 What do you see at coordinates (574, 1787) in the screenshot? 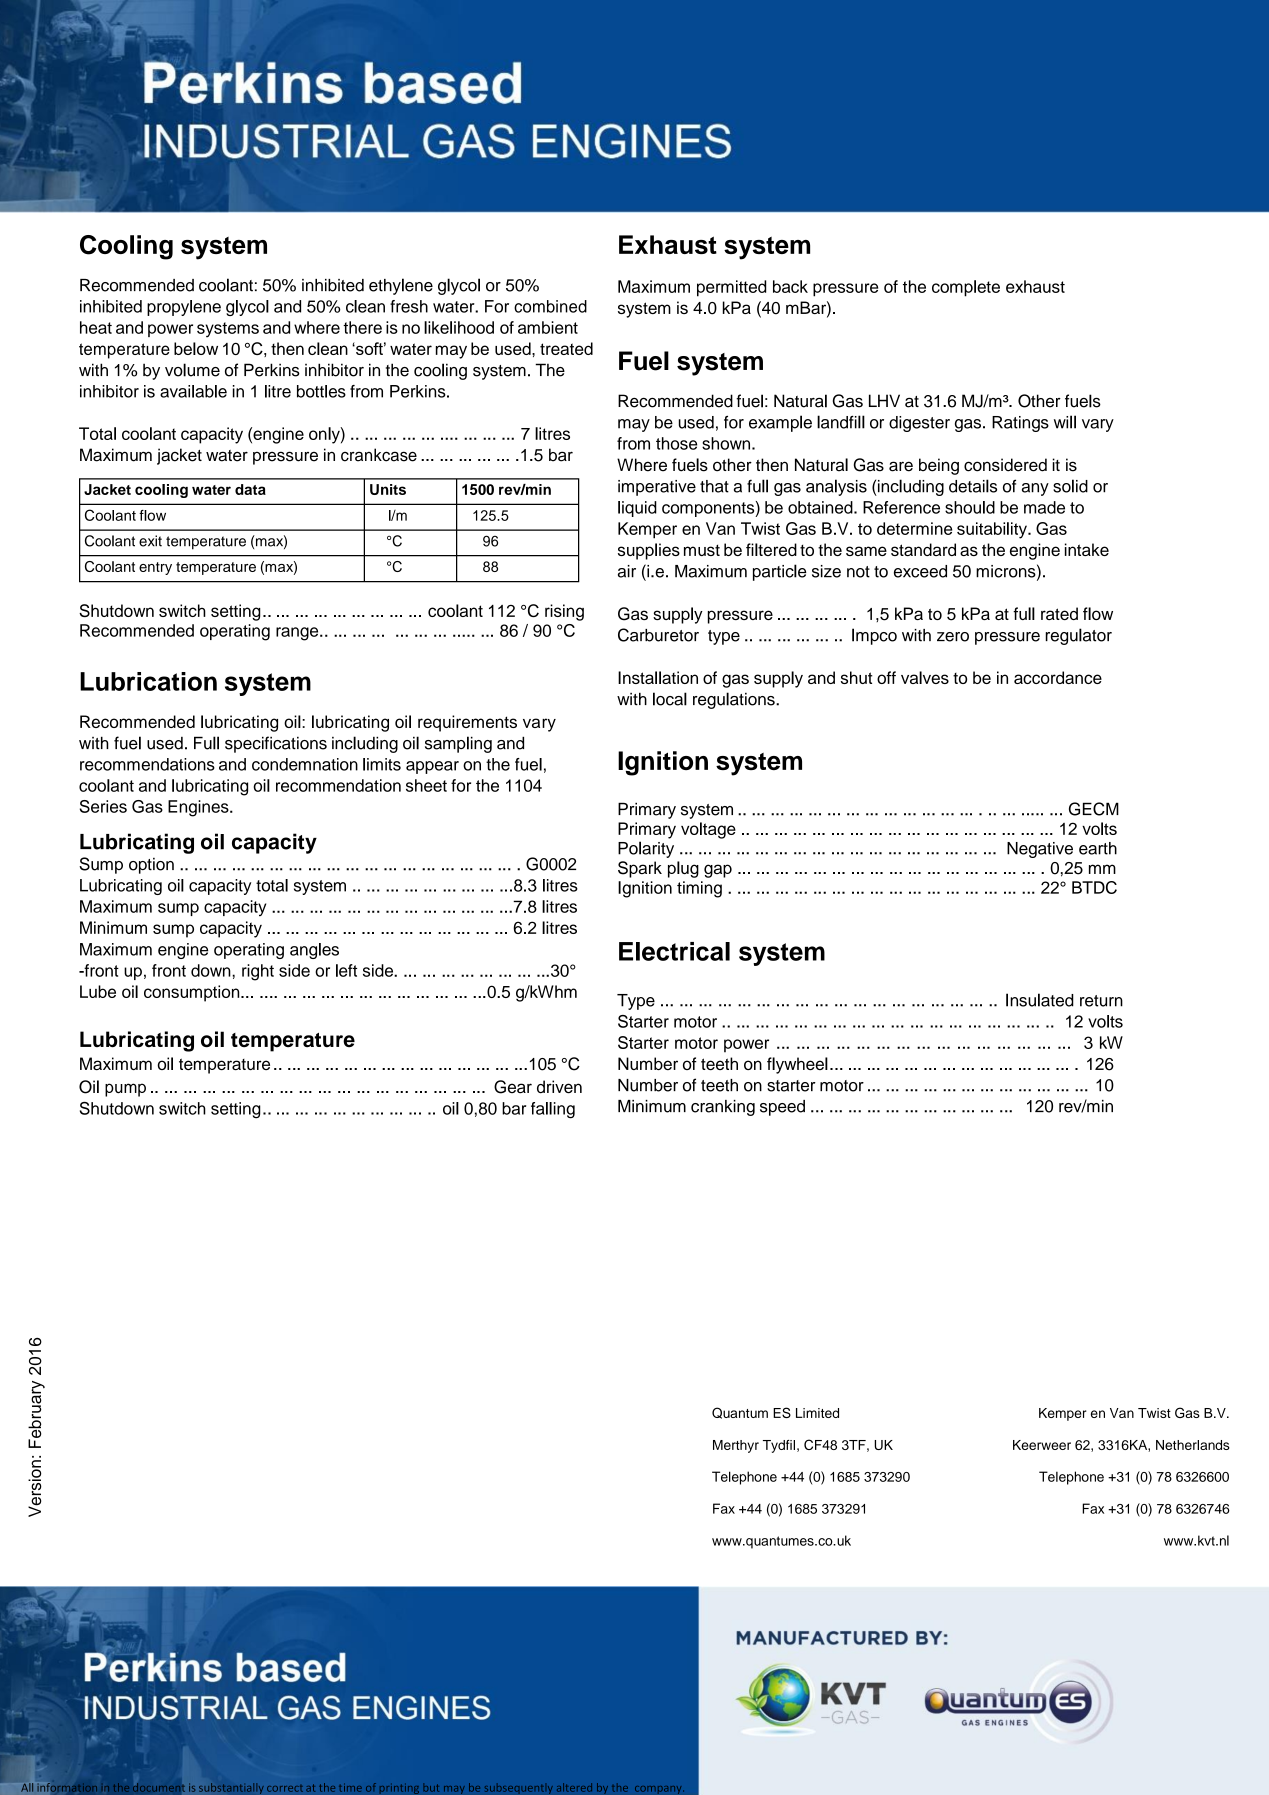
I see `altered` at bounding box center [574, 1787].
